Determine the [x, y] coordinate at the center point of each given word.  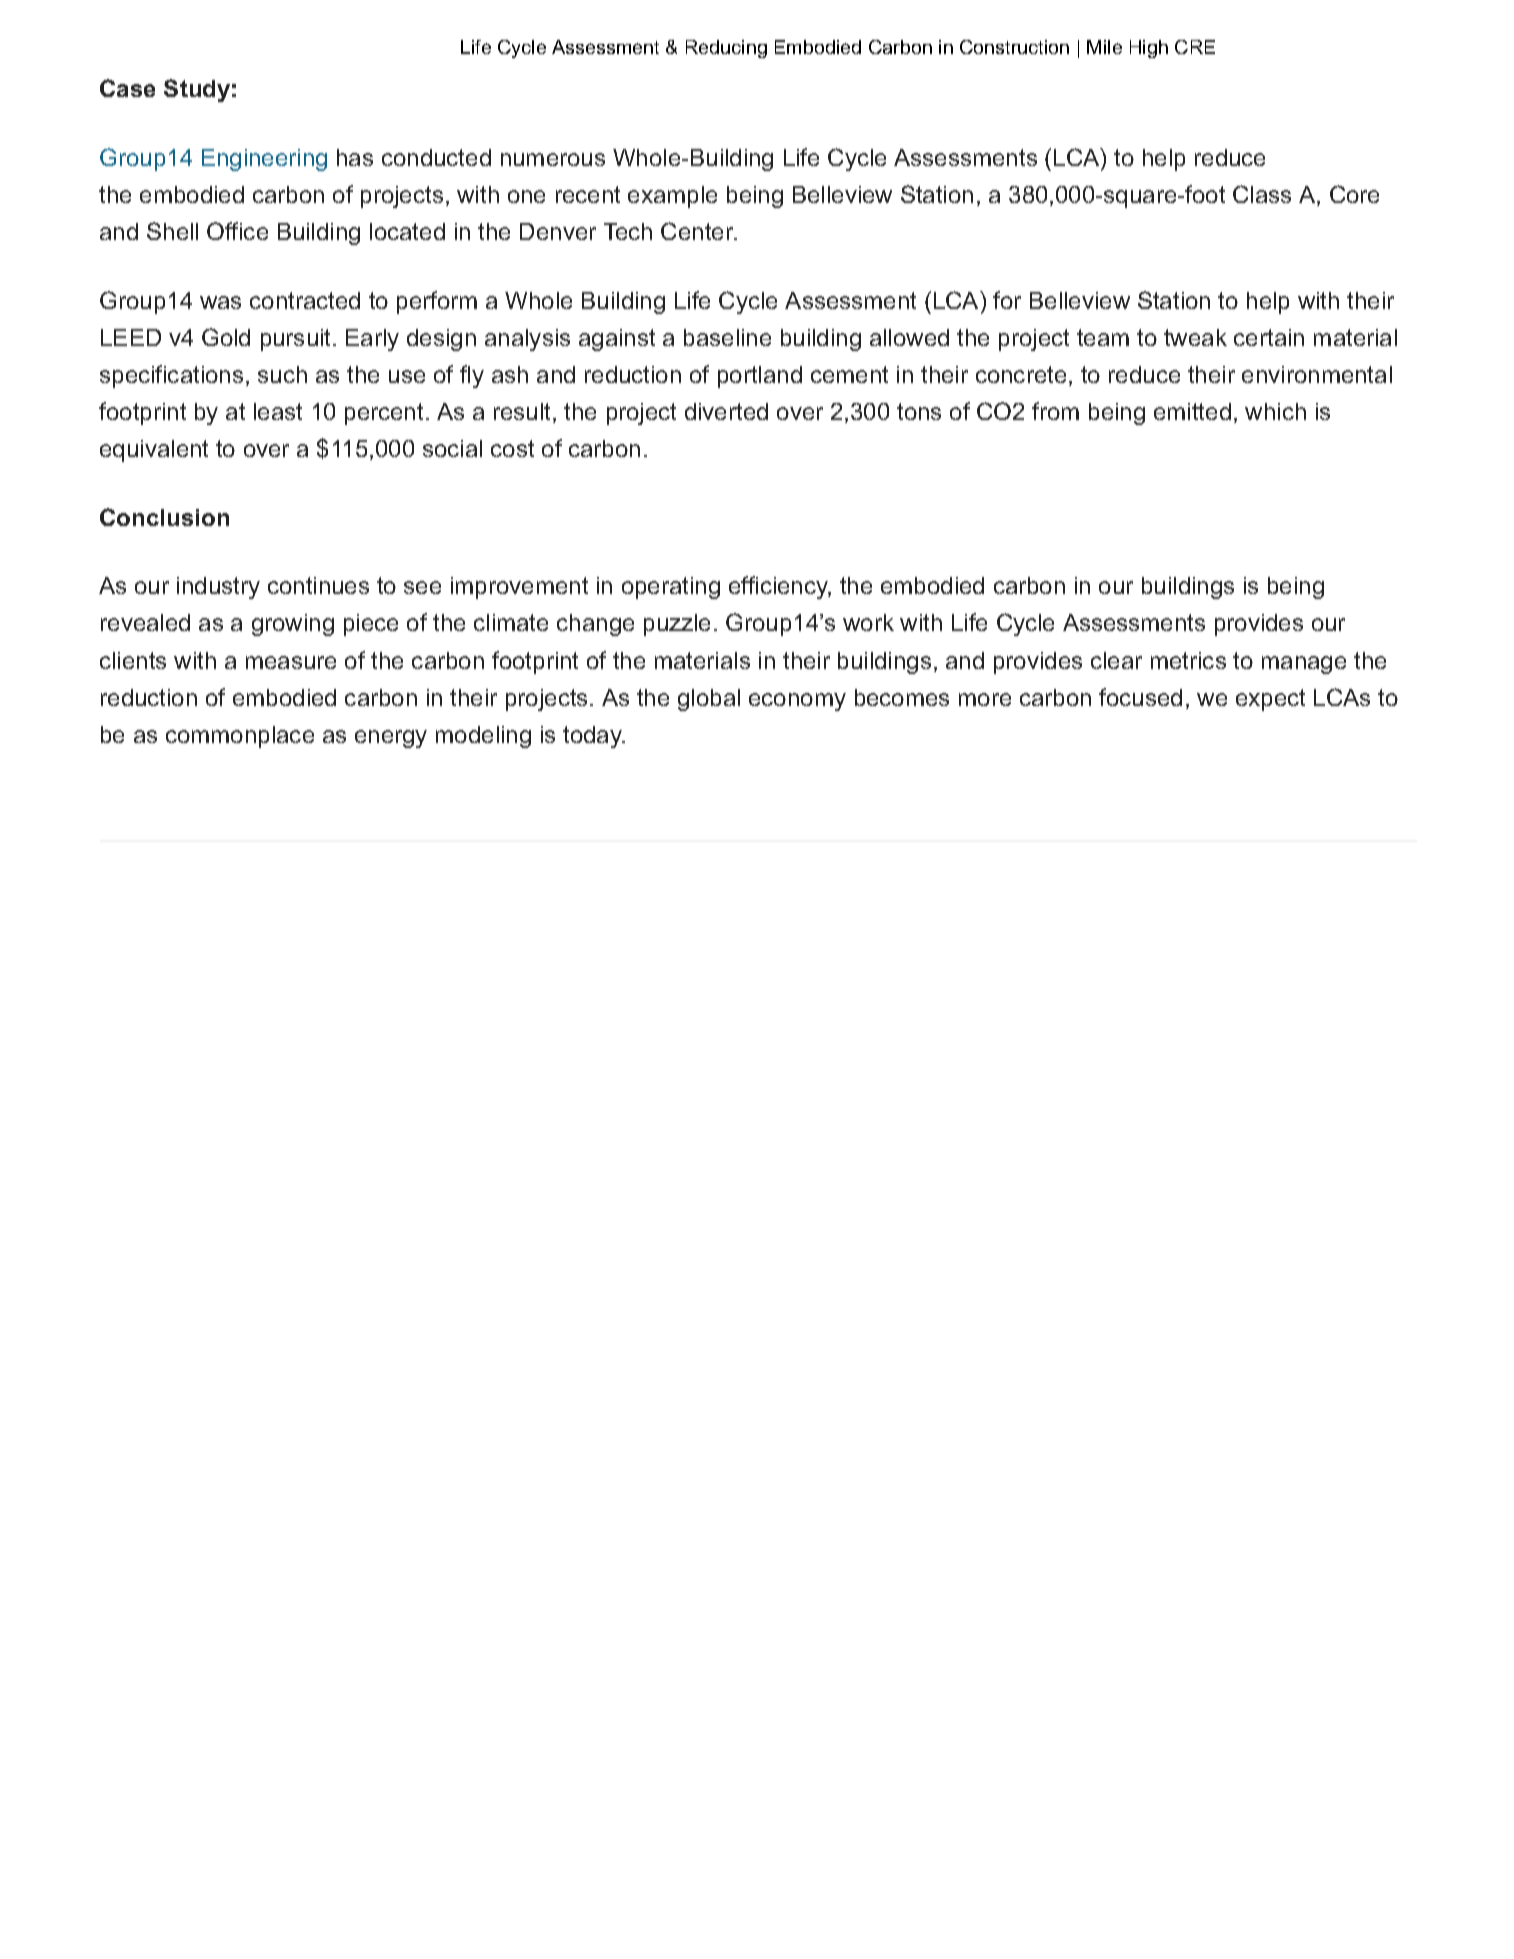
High [1149, 49]
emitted [1192, 411]
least [278, 411]
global [709, 700]
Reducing [726, 49]
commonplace [240, 737]
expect [1270, 700]
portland [760, 377]
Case [127, 88]
